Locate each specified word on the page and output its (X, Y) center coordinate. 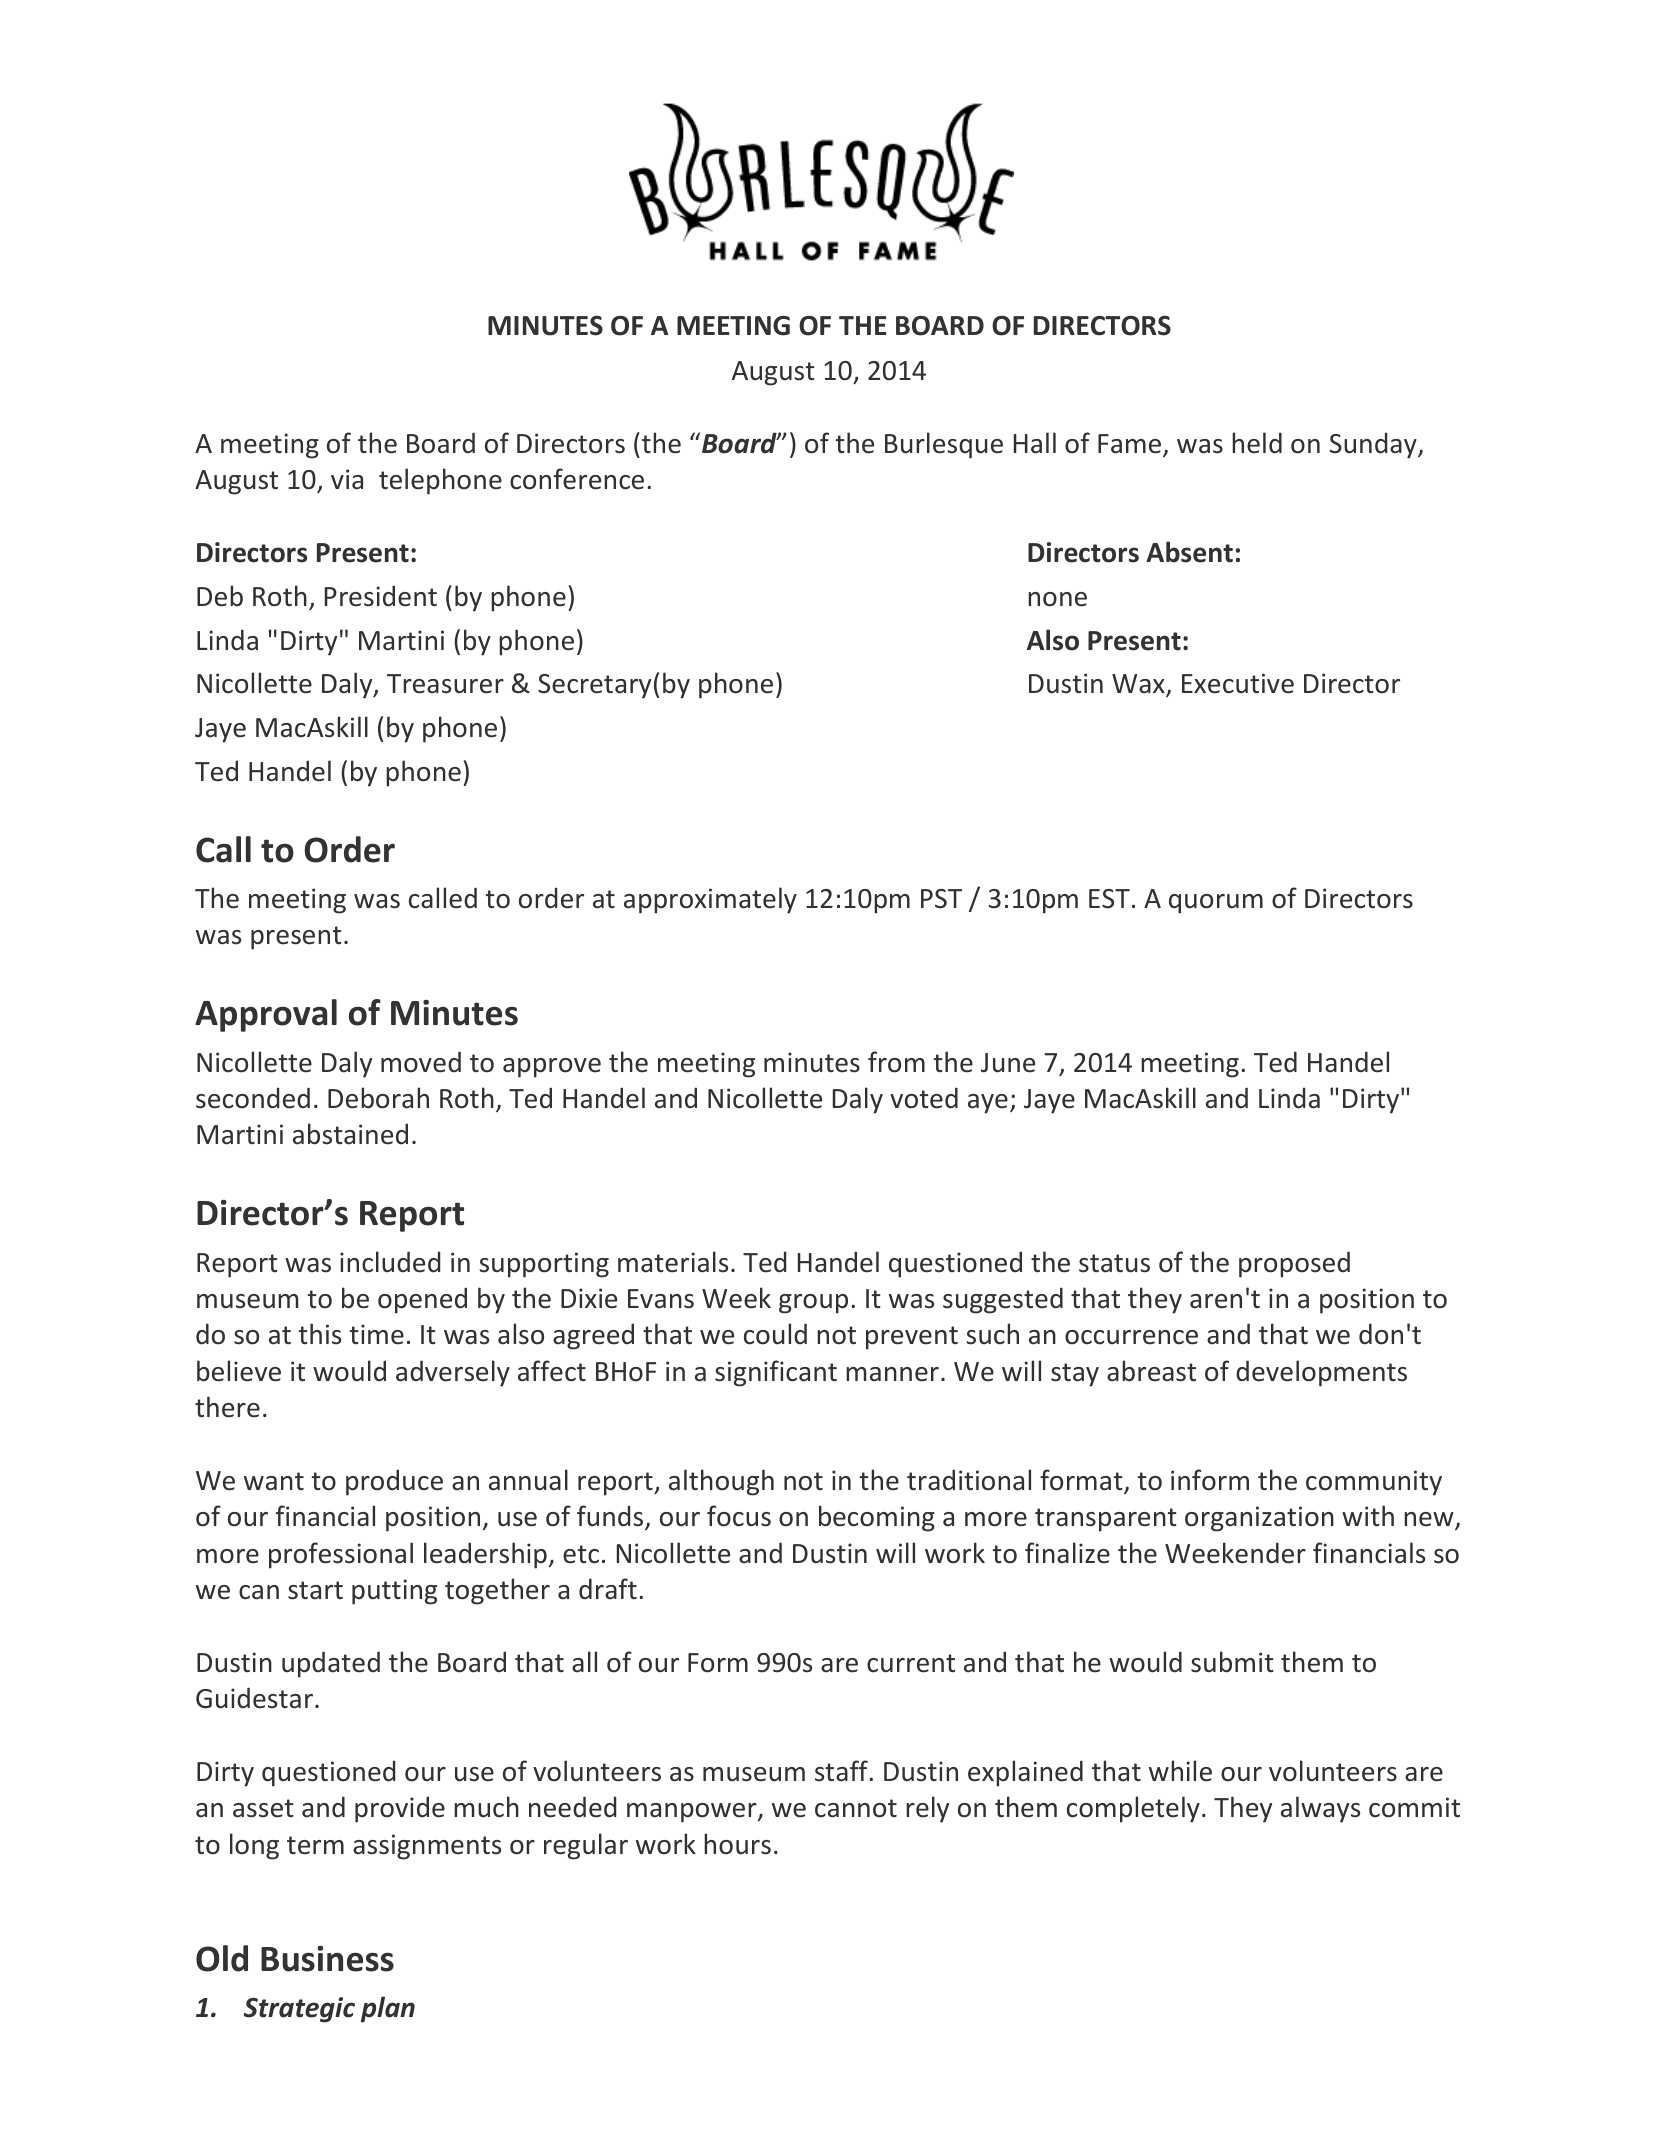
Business (327, 1959)
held (1257, 443)
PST (941, 899)
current (911, 1663)
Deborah (378, 1098)
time (377, 1334)
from (896, 1062)
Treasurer (445, 684)
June (1008, 1063)
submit (1232, 1662)
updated (331, 1664)
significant (776, 1373)
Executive (1238, 683)
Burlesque (944, 445)
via (347, 479)
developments (1321, 1373)
